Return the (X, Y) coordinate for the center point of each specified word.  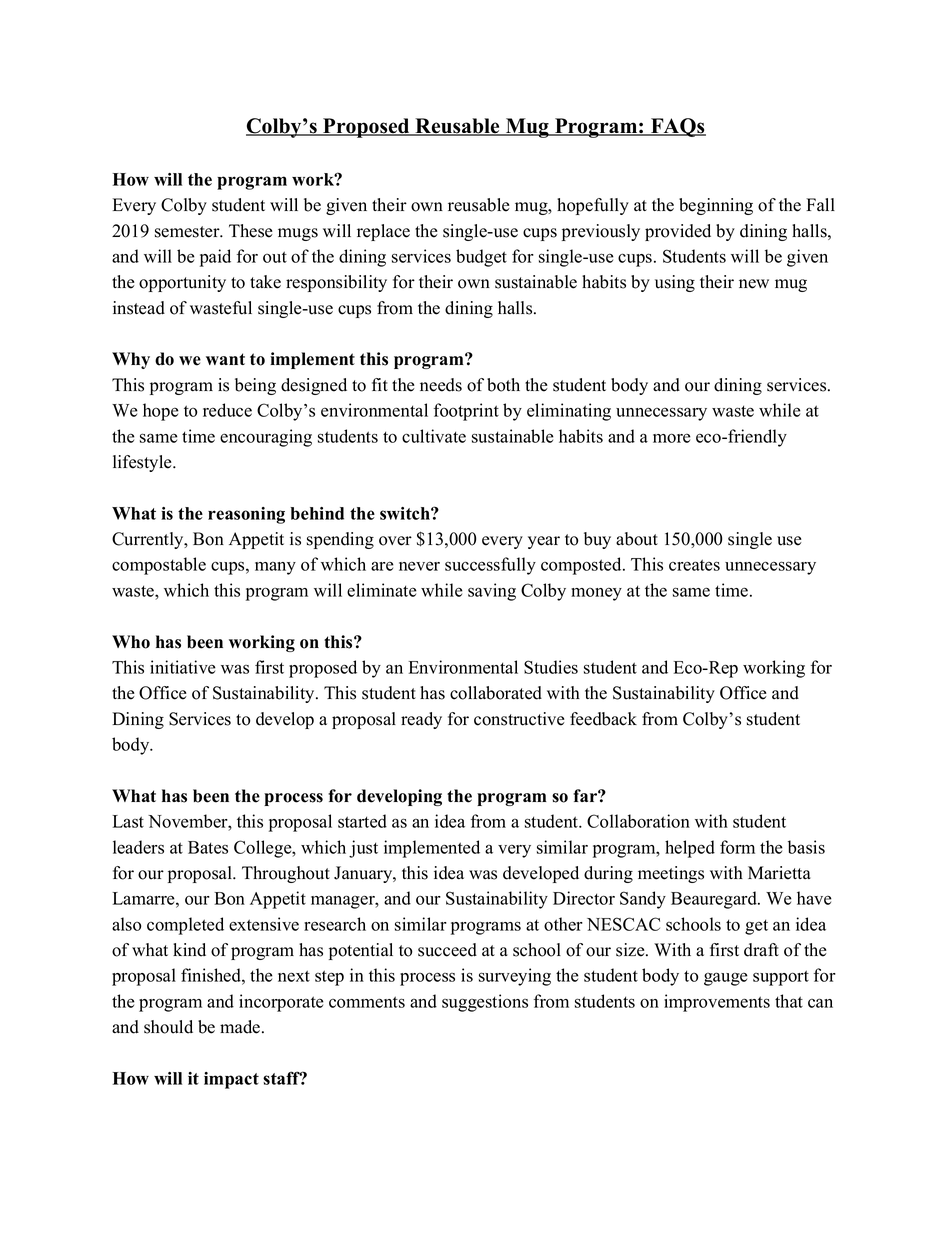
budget (481, 258)
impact (231, 1080)
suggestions (485, 1003)
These (251, 231)
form (737, 847)
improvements (717, 1003)
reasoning (246, 515)
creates (694, 565)
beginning (716, 206)
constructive (519, 719)
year (544, 542)
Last (128, 821)
